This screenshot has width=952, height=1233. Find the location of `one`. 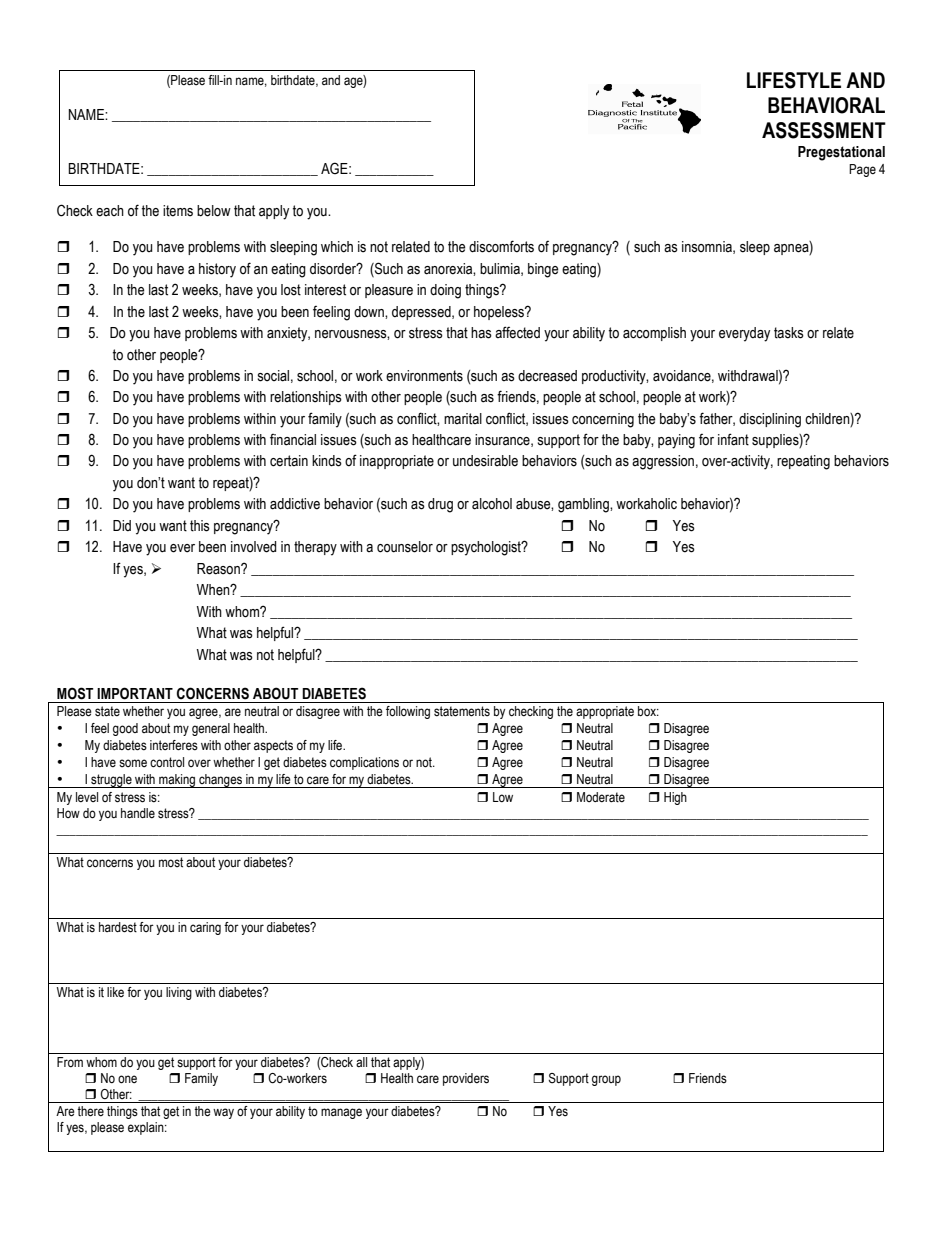

one is located at coordinates (127, 1079).
